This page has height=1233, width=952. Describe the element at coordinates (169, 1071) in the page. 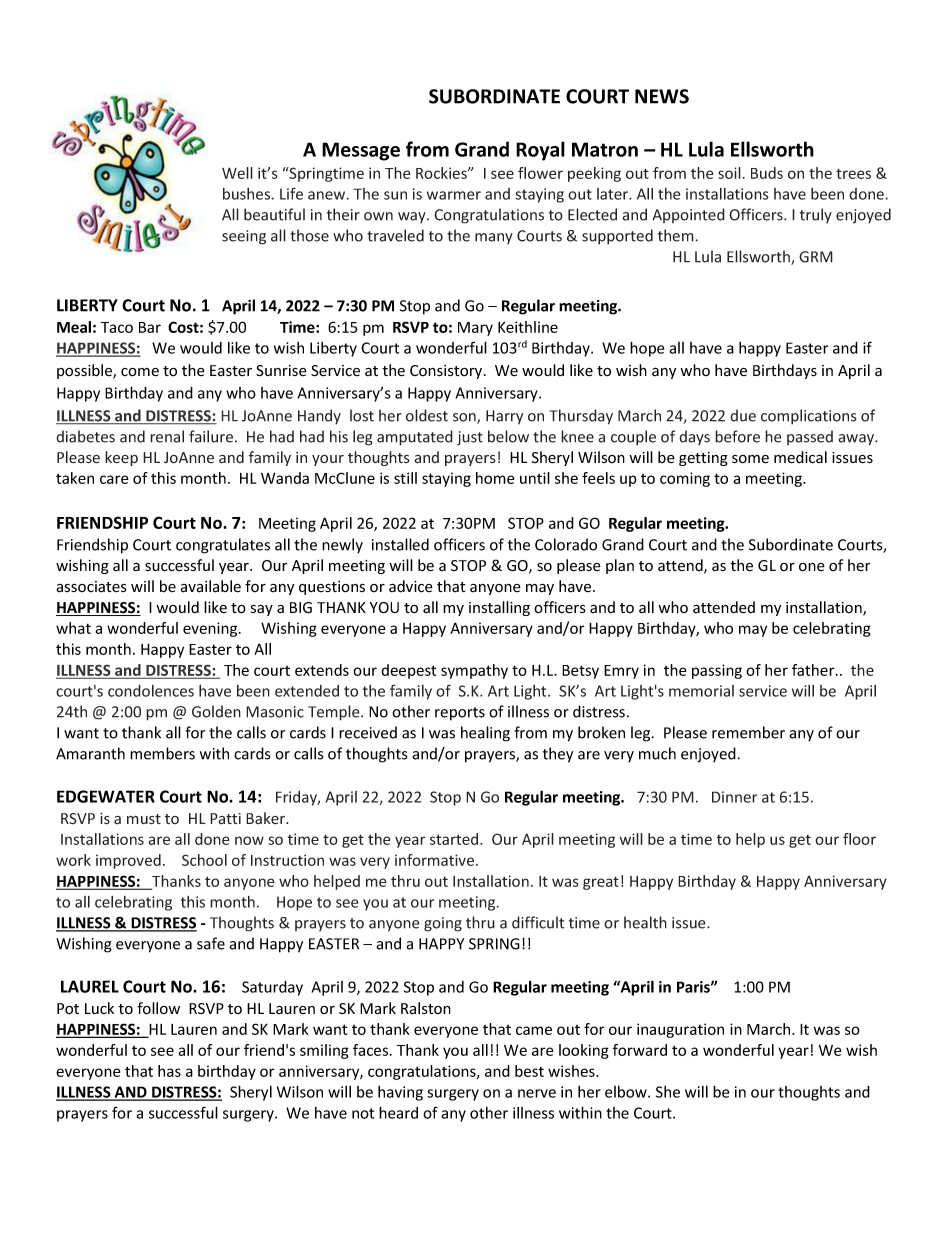

I see `has` at that location.
